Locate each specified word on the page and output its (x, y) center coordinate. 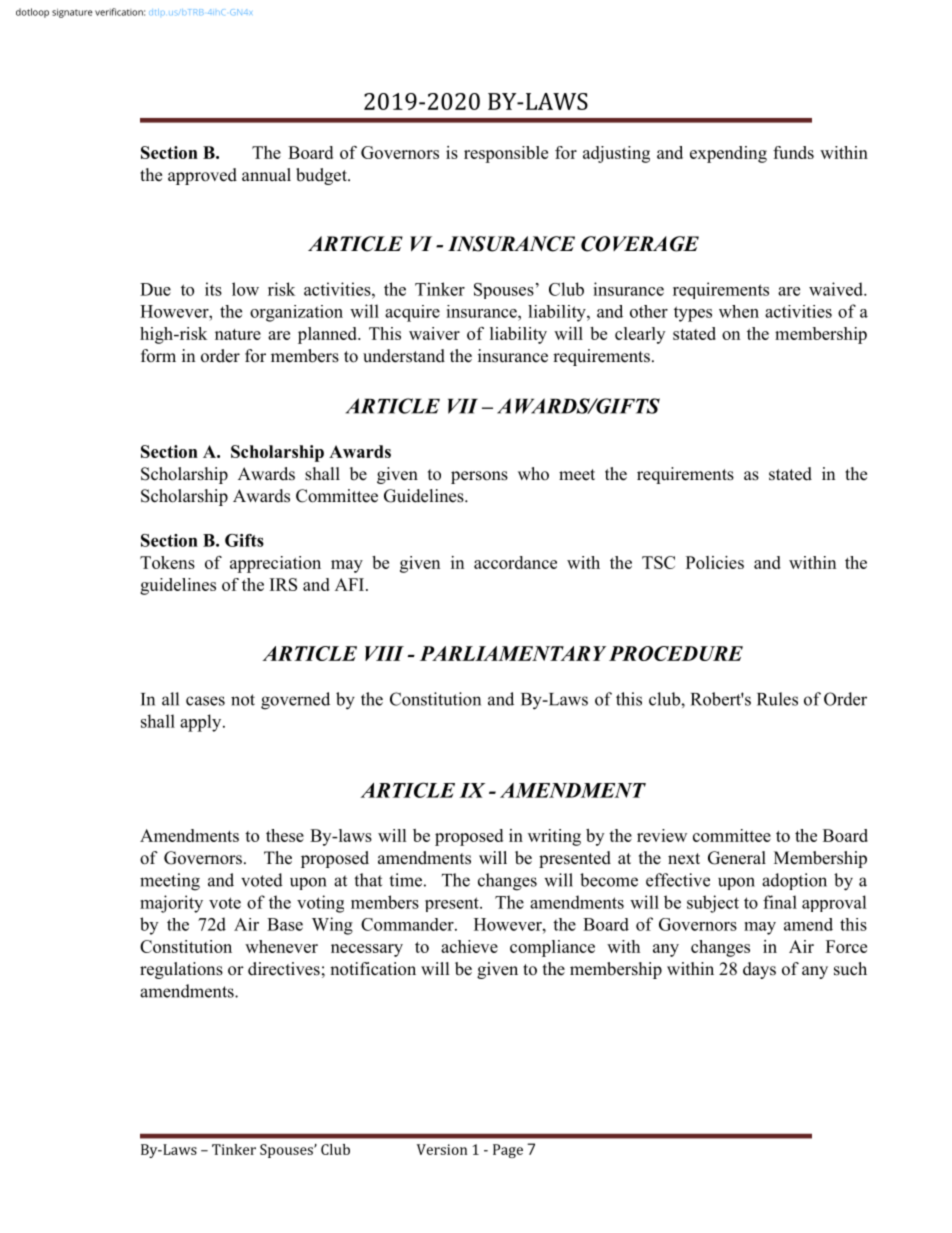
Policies (715, 562)
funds (793, 152)
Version (442, 1149)
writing (554, 837)
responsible (506, 154)
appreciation (275, 564)
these (285, 835)
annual (266, 174)
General (737, 858)
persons (479, 477)
